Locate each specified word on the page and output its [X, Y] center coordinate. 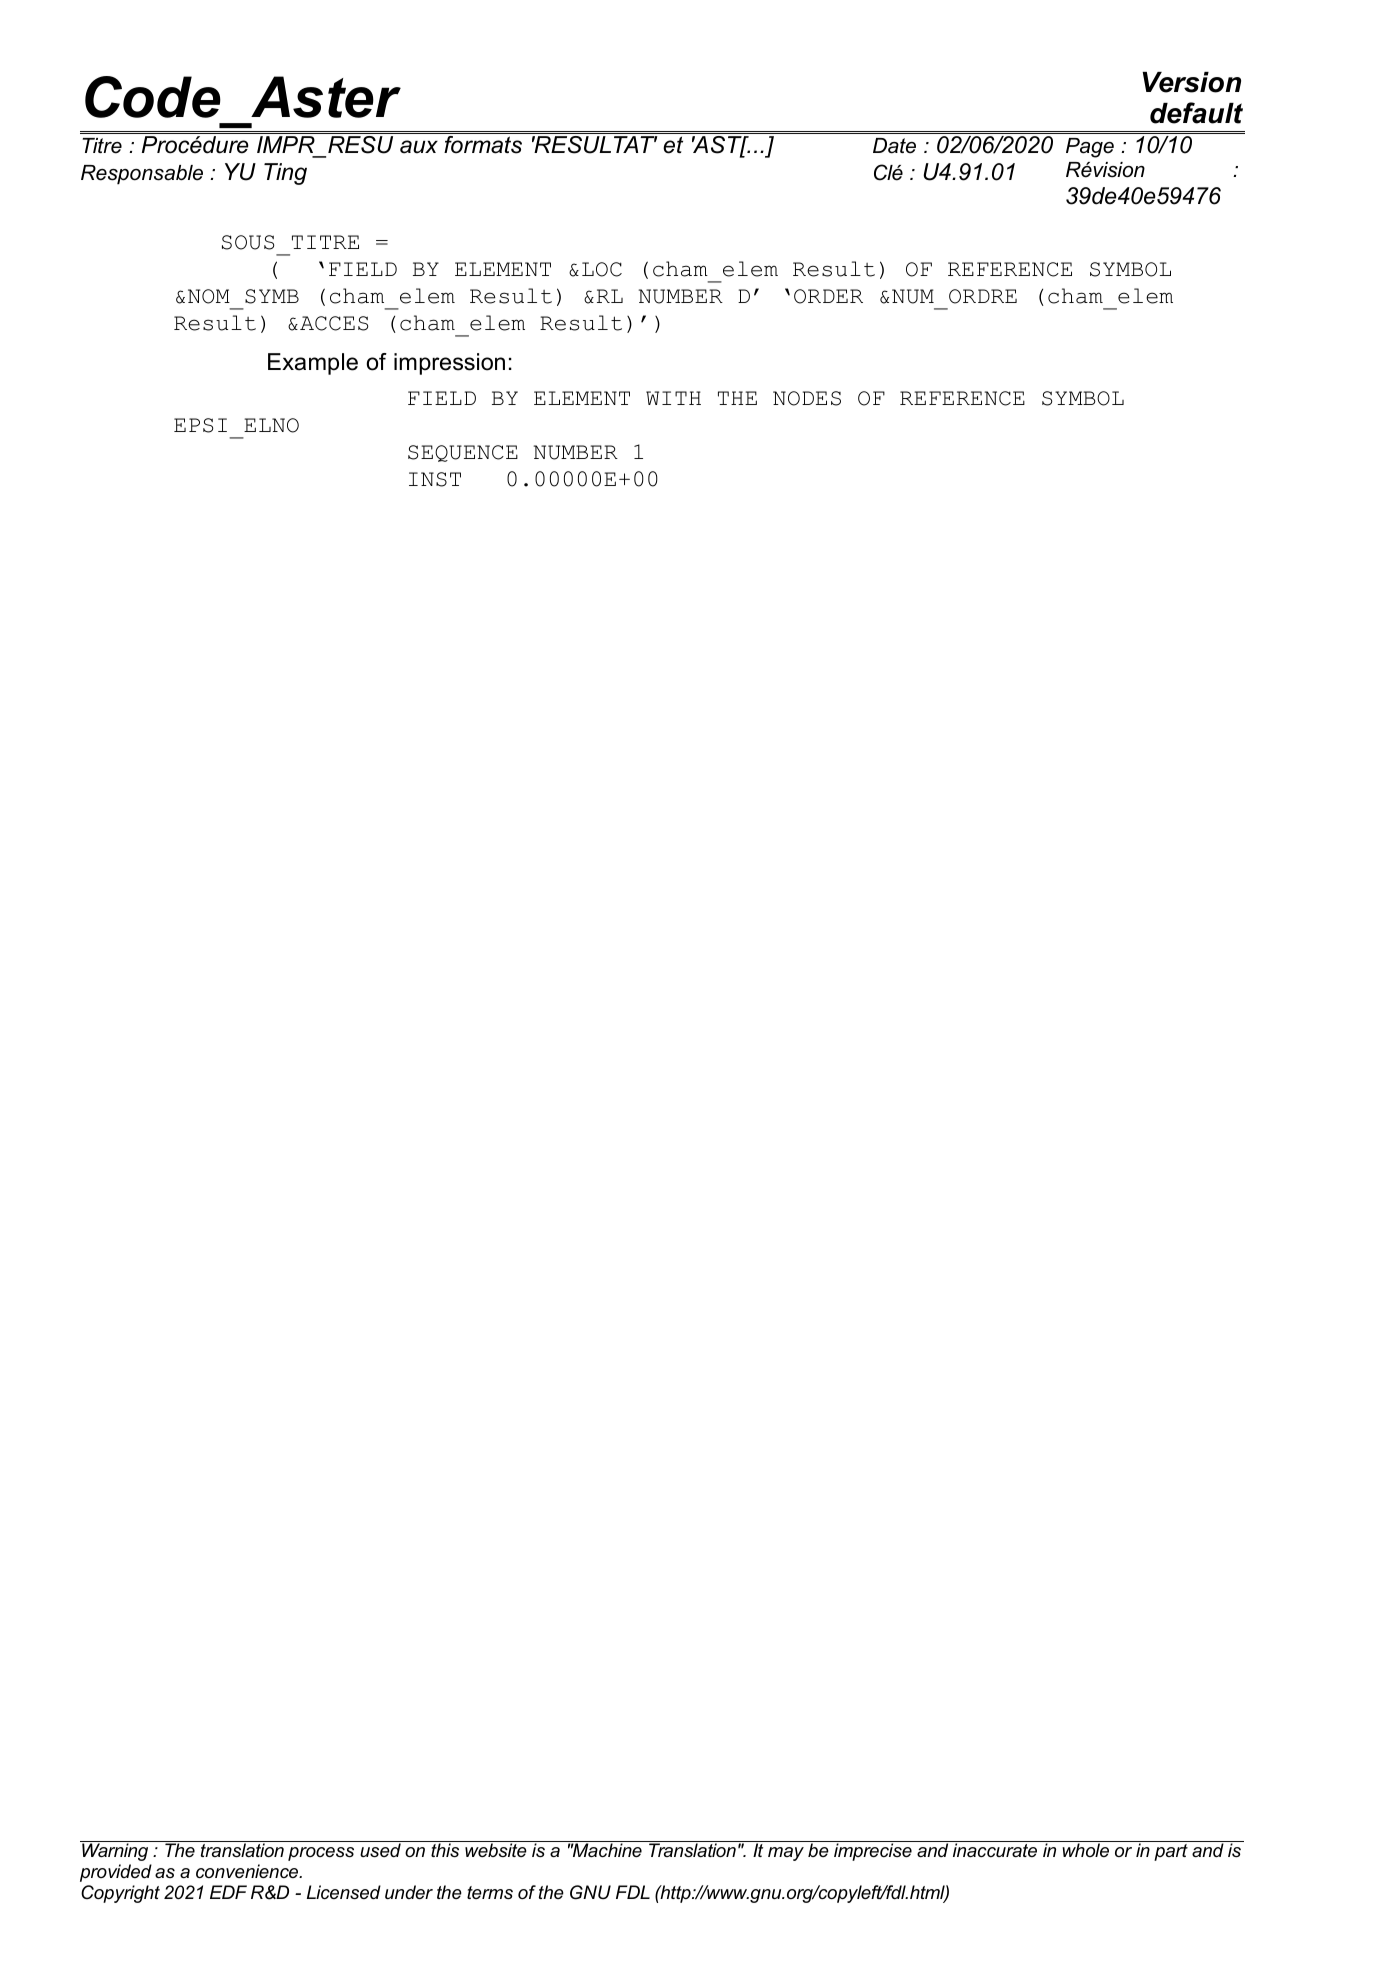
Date [894, 146]
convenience [248, 1871]
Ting [285, 174]
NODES [807, 398]
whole [1085, 1850]
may [786, 1854]
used [380, 1850]
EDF [228, 1892]
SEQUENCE [463, 453]
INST [435, 479]
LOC [602, 269]
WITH [673, 398]
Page [1090, 148]
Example [313, 364]
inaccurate [995, 1850]
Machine [606, 1850]
